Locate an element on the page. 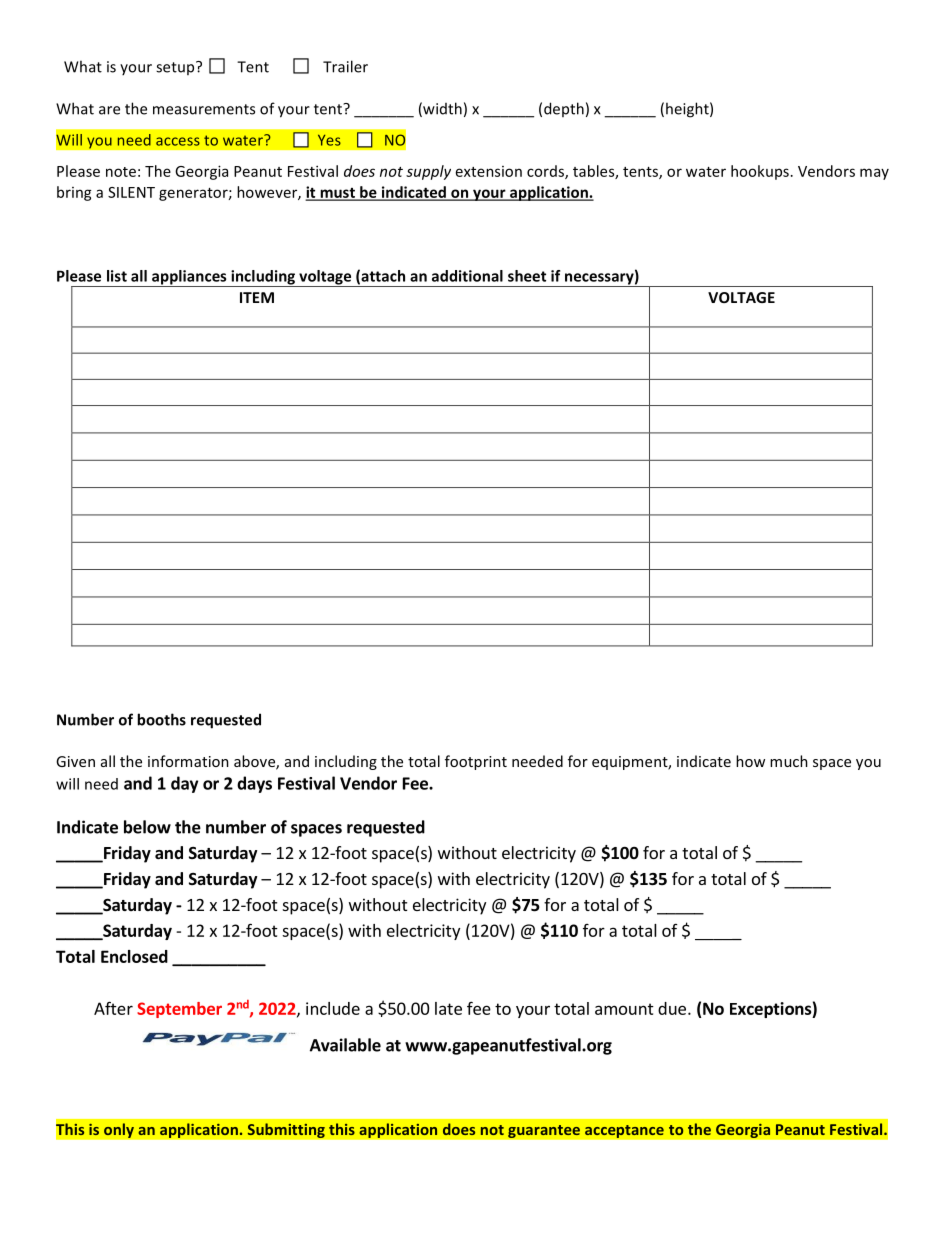 This page has width=952, height=1233. only is located at coordinates (119, 1130).
